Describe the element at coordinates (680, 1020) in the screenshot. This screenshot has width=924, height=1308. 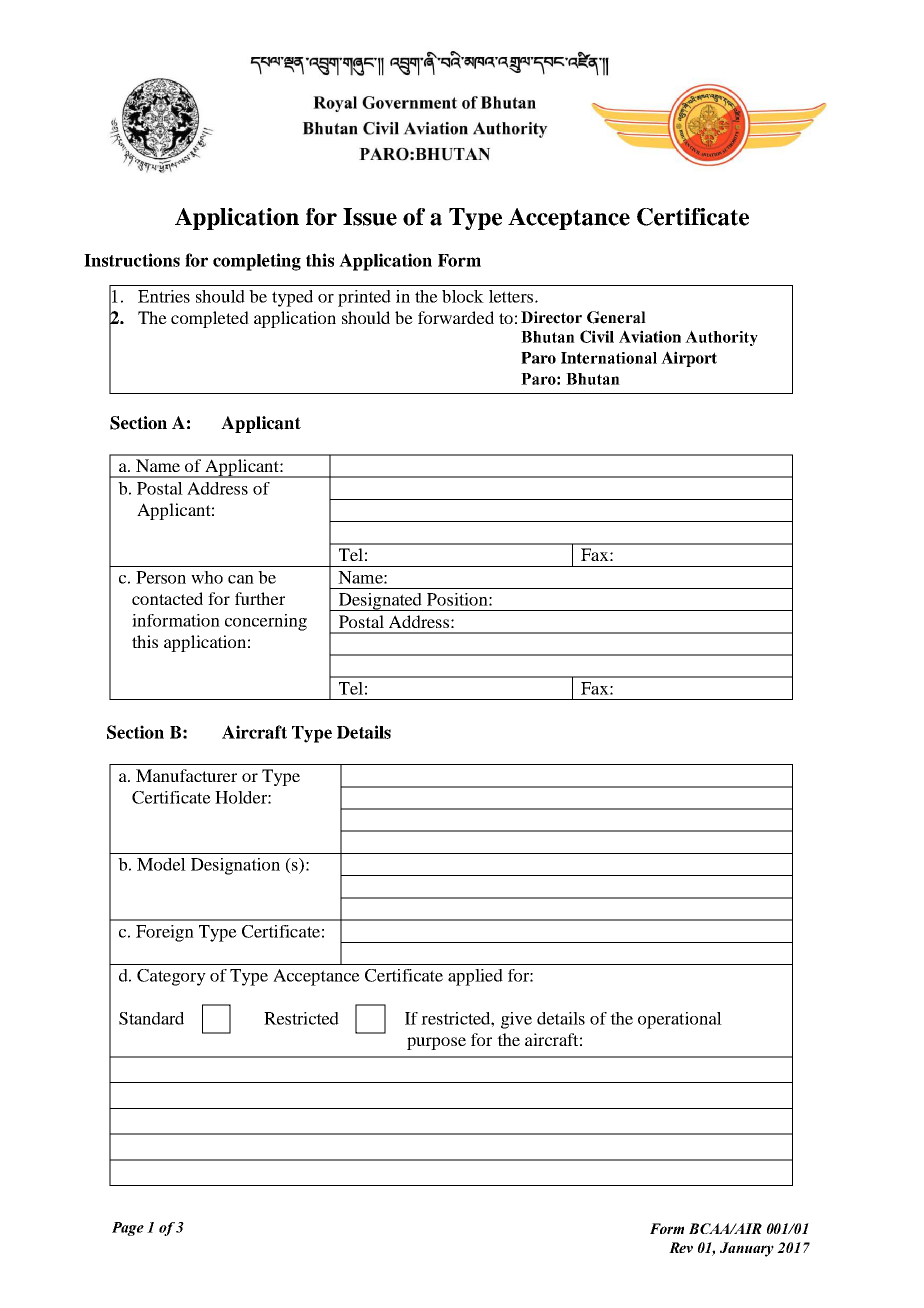
I see `operational` at that location.
